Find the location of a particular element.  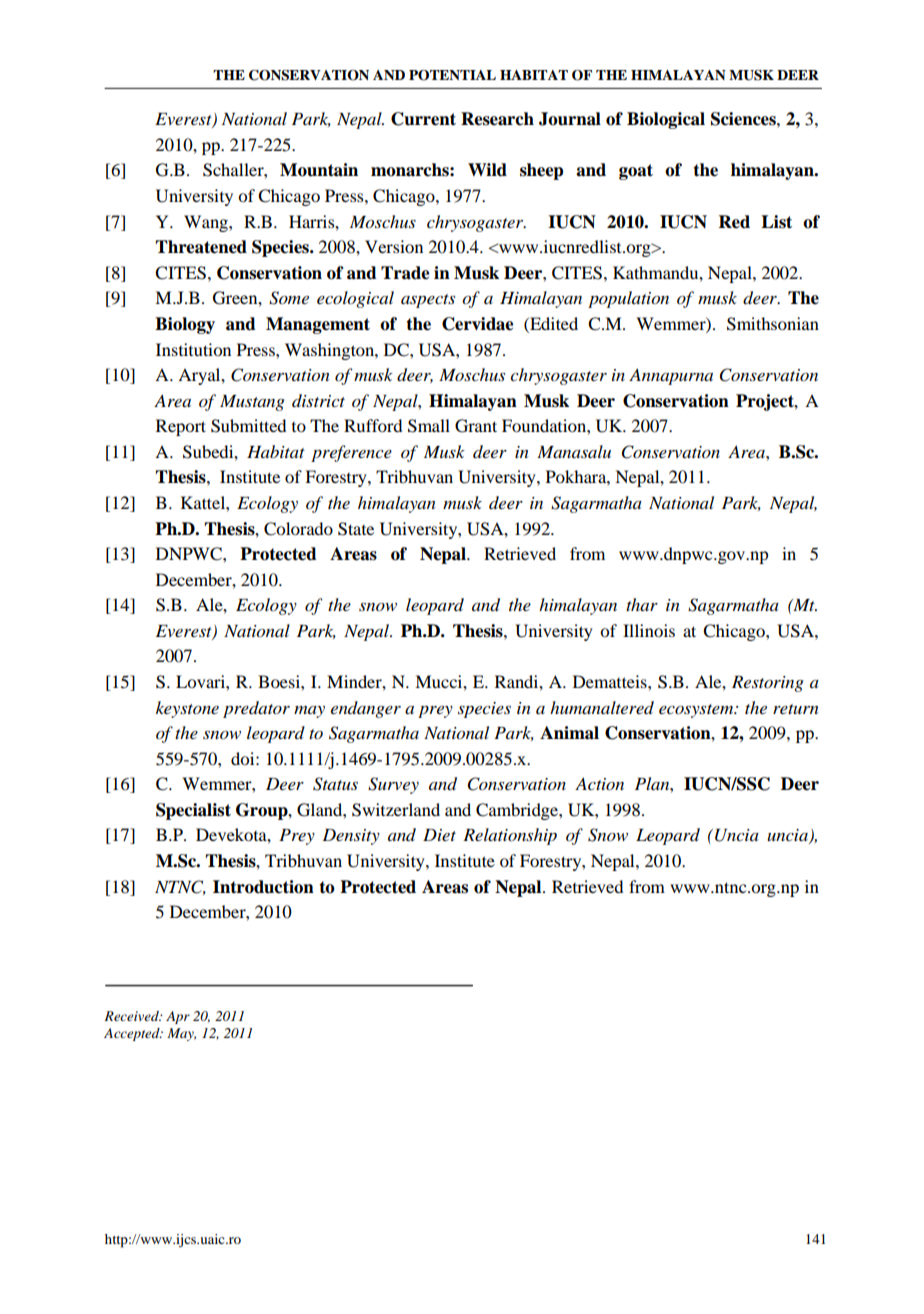

Biological is located at coordinates (666, 120).
